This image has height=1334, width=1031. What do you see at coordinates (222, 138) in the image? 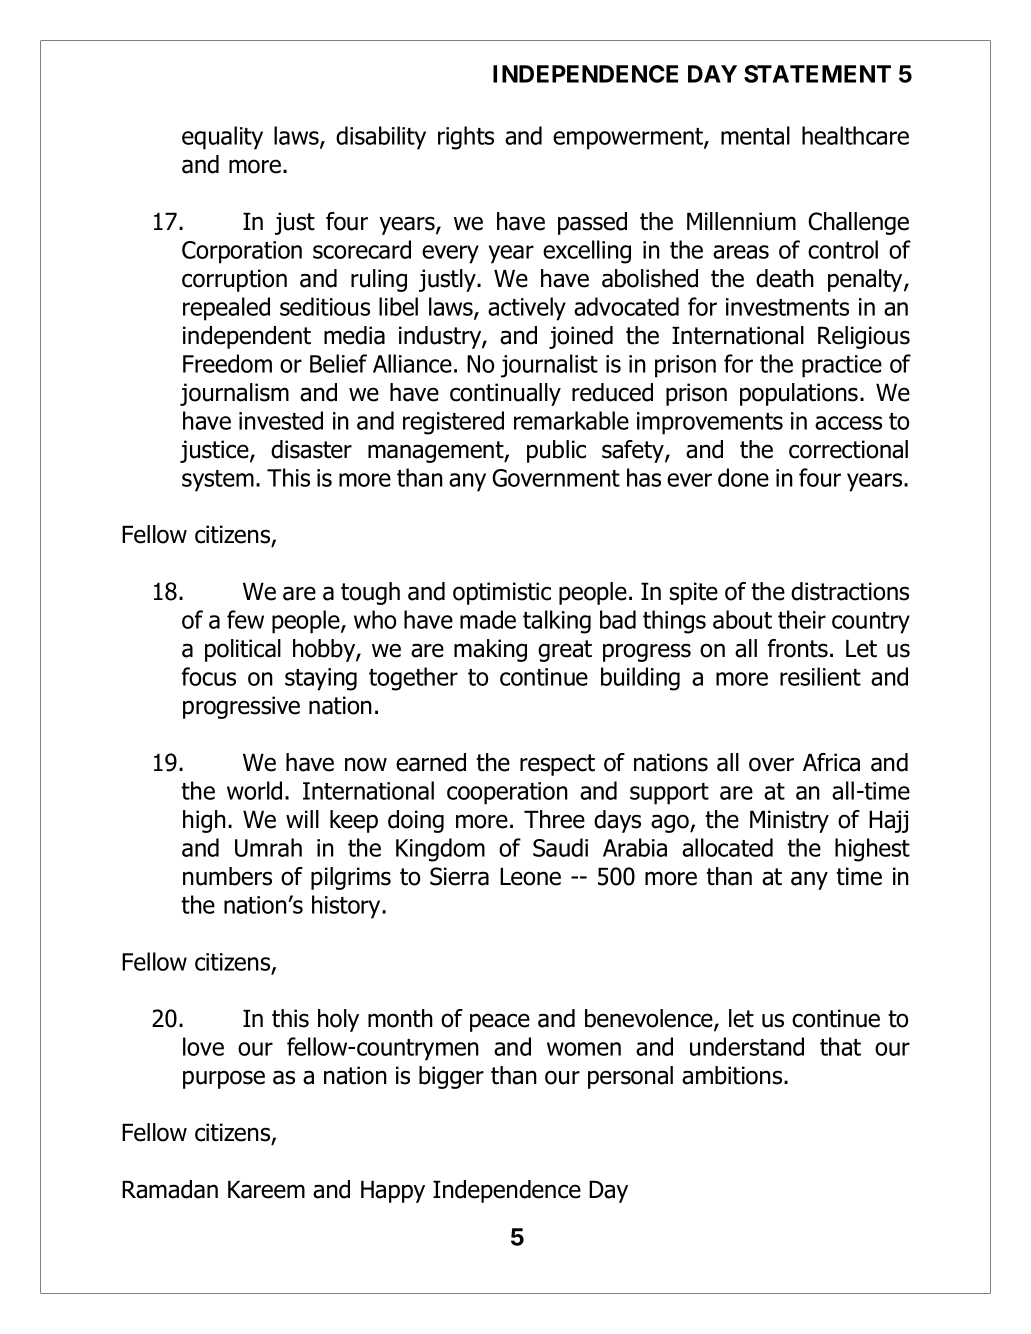
I see `equality` at bounding box center [222, 138].
